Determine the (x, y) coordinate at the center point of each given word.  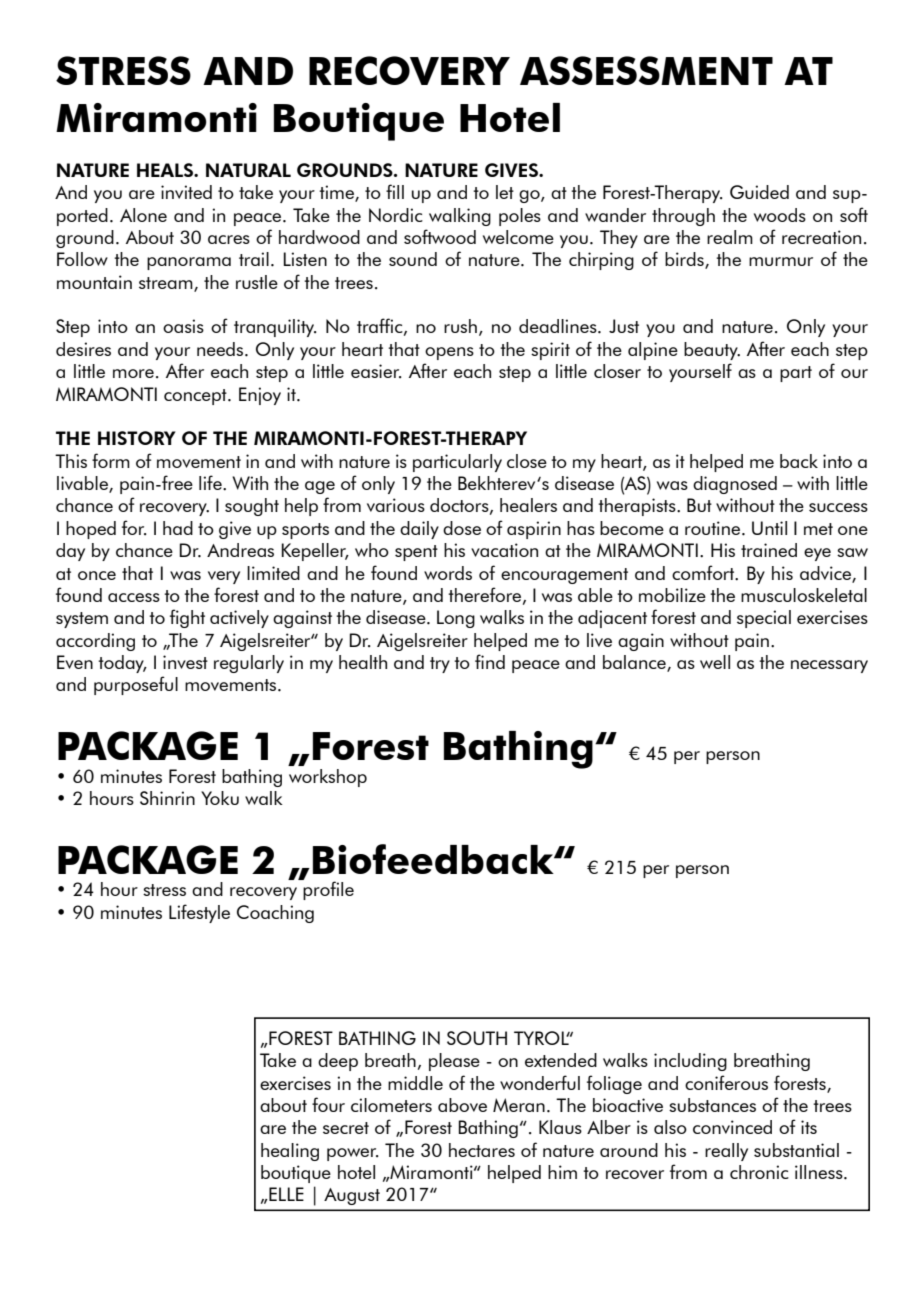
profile (328, 890)
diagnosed (735, 485)
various (396, 505)
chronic (759, 1172)
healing (290, 1152)
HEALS (166, 170)
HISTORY (137, 438)
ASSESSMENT (646, 70)
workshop (328, 778)
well (715, 662)
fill (395, 191)
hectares (482, 1150)
